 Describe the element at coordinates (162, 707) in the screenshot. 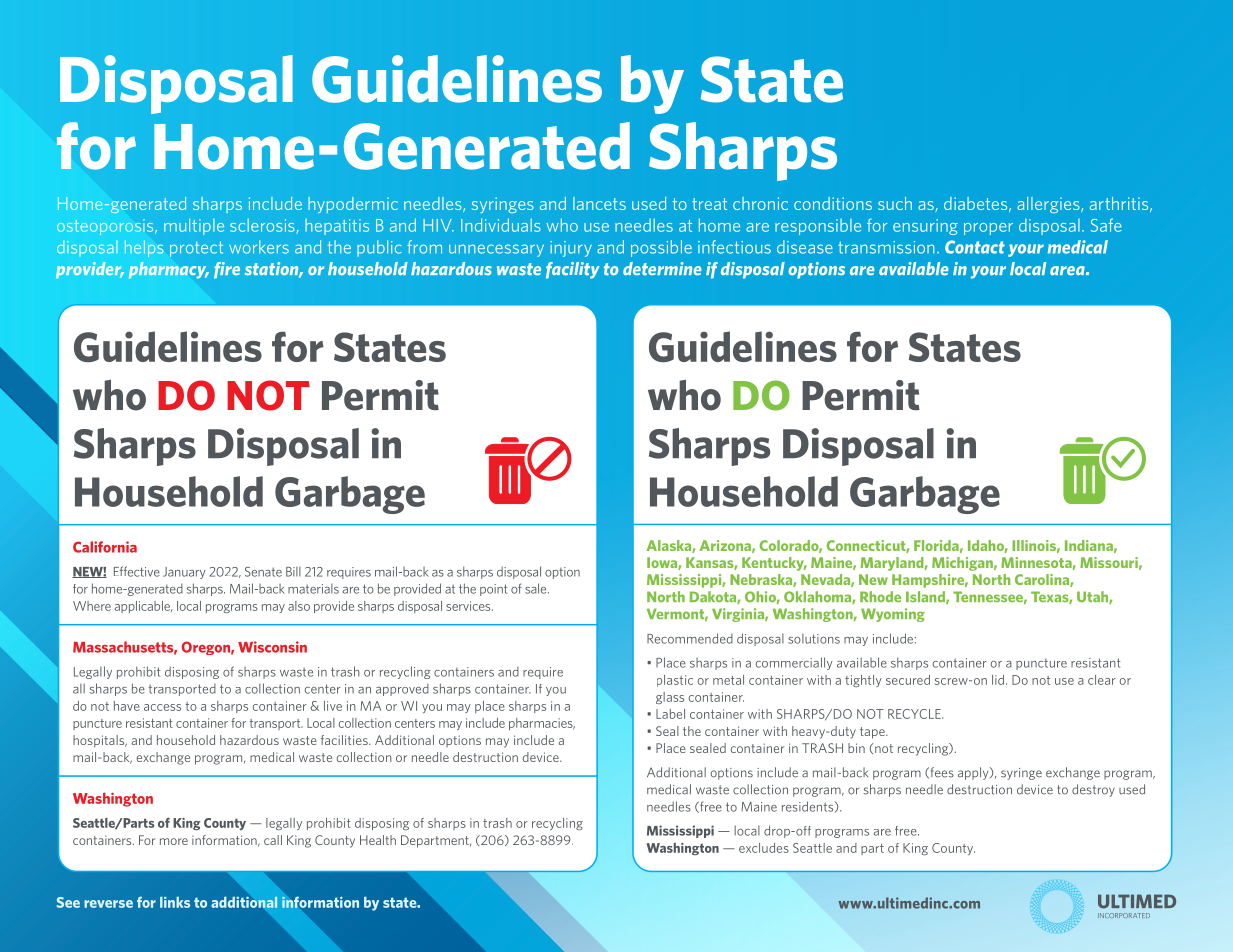

I see `access` at that location.
